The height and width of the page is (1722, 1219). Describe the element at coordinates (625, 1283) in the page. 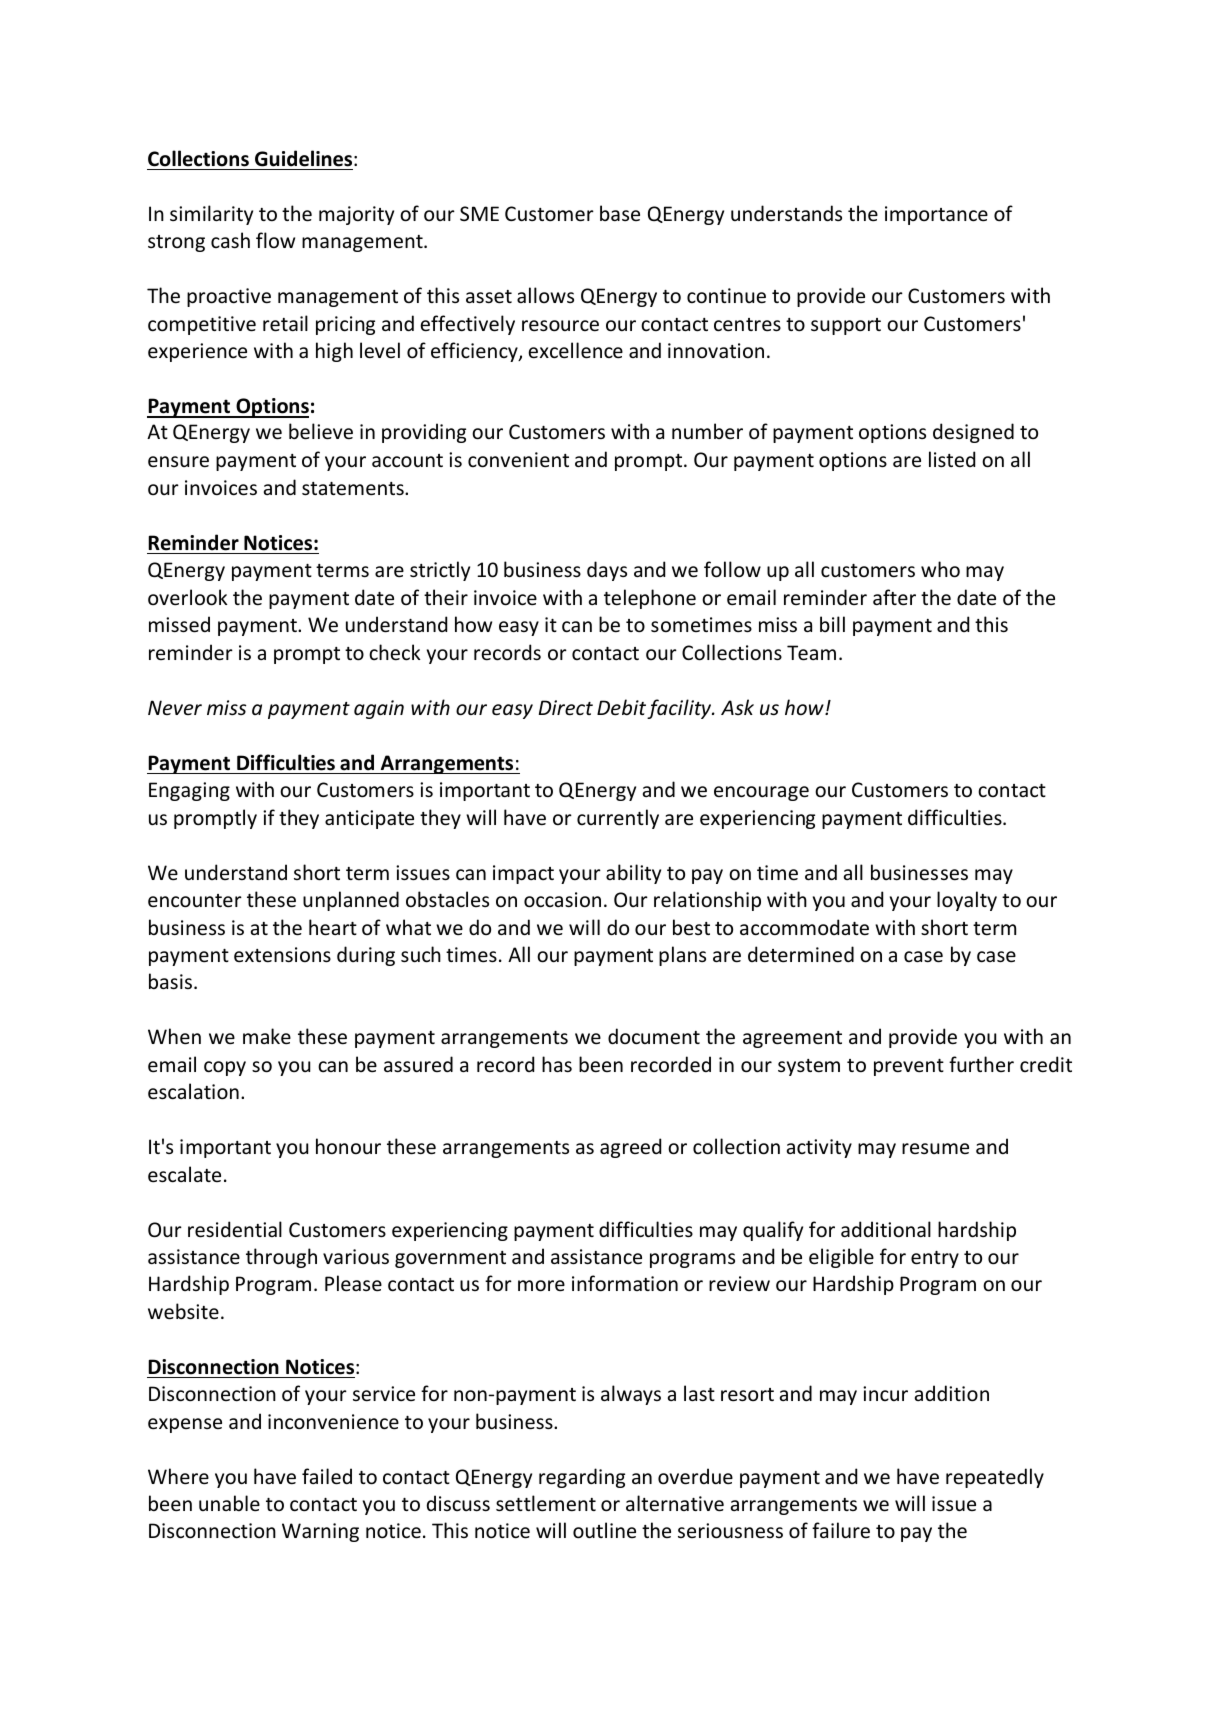

I see `information` at that location.
